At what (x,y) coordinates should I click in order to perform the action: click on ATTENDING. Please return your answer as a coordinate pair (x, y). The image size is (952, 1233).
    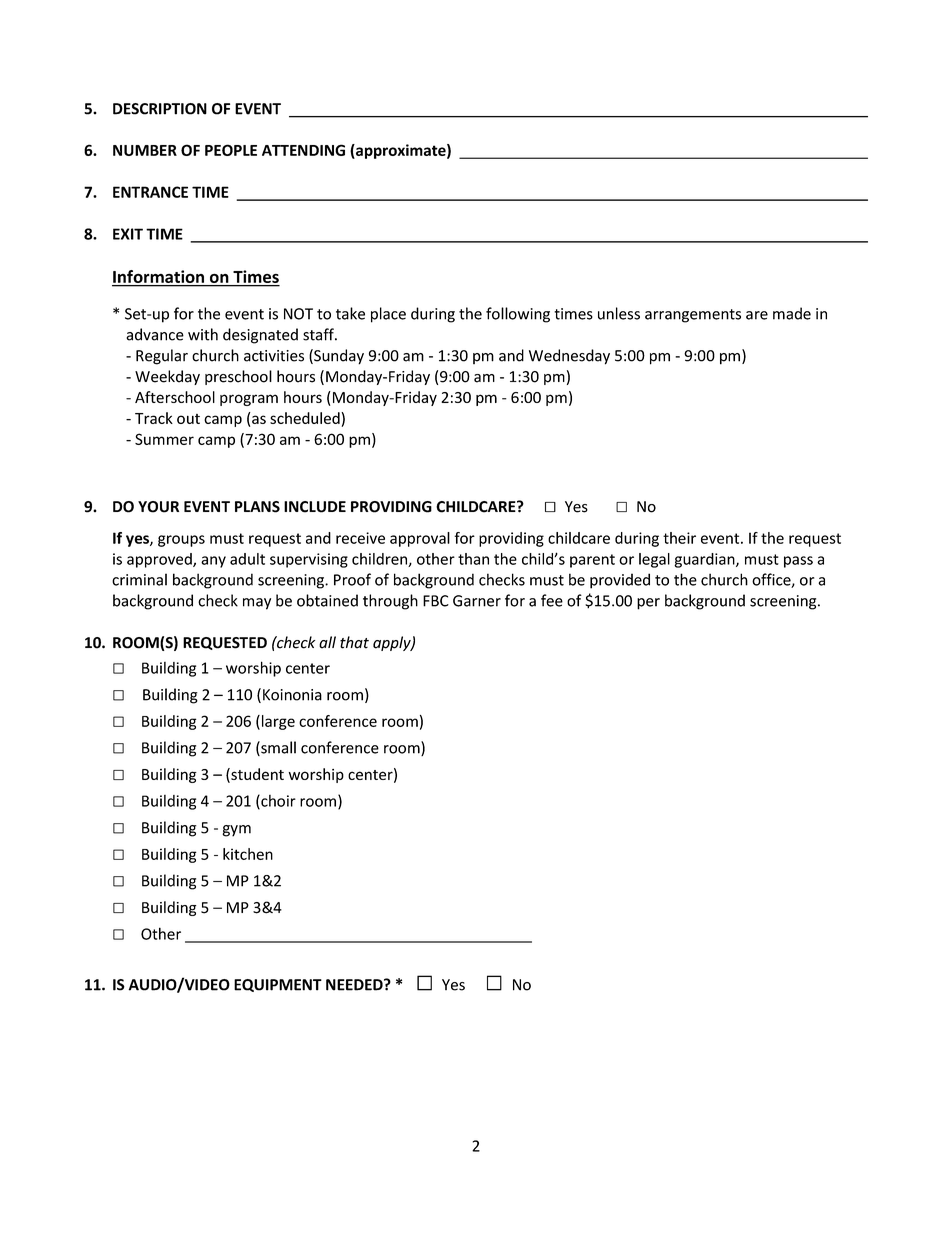
    Looking at the image, I should click on (303, 150).
